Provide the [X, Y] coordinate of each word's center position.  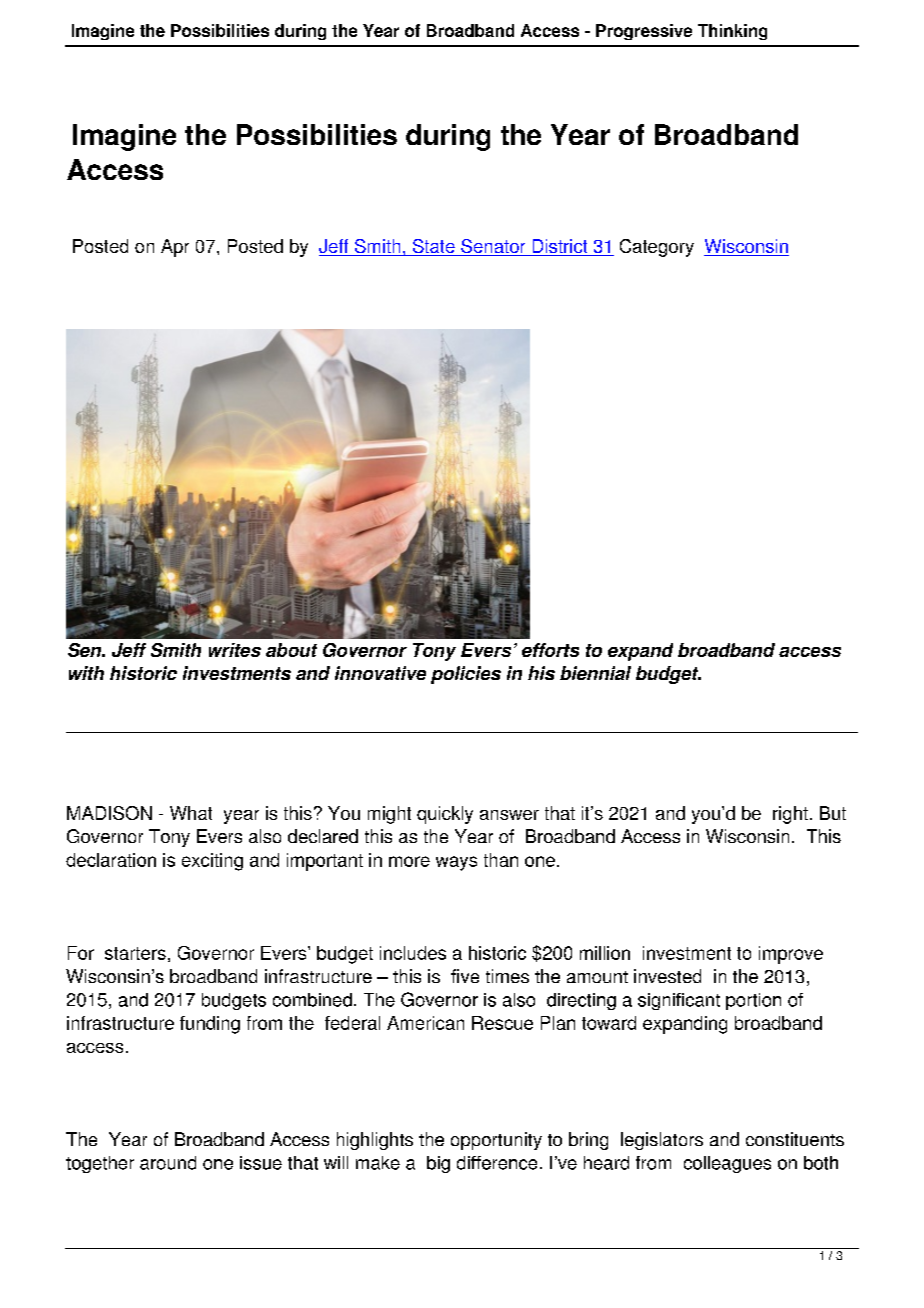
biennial [595, 673]
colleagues [727, 1164]
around [168, 1163]
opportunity [496, 1141]
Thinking [732, 32]
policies [466, 675]
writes [235, 650]
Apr [175, 248]
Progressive [644, 32]
